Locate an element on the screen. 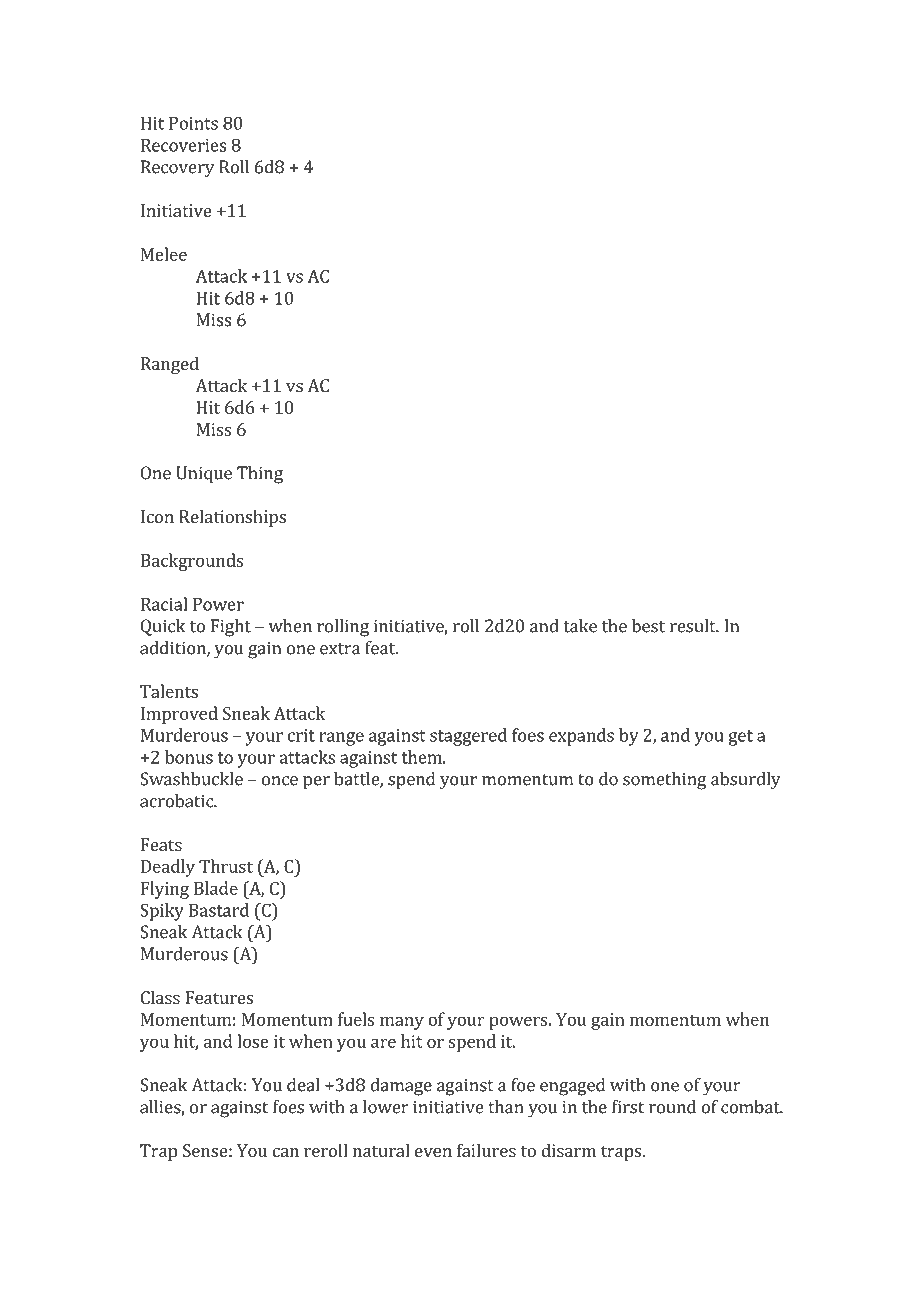 Image resolution: width=924 pixels, height=1308 pixels. can is located at coordinates (285, 1152).
